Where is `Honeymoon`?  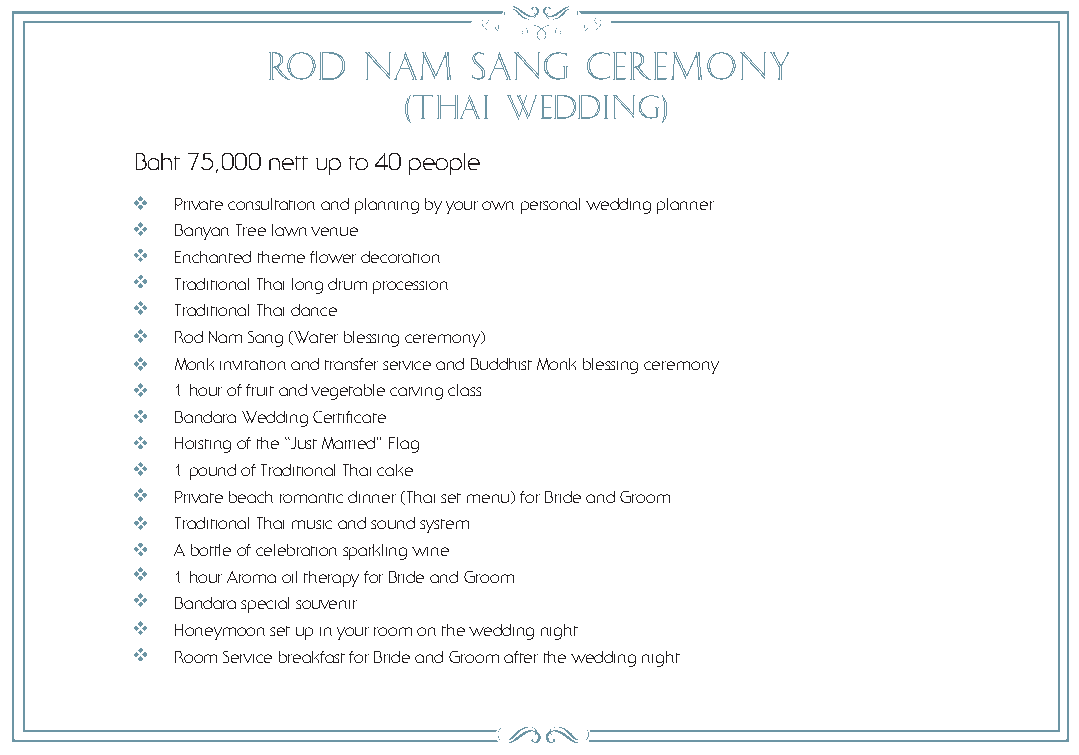 Honeymoon is located at coordinates (220, 632).
